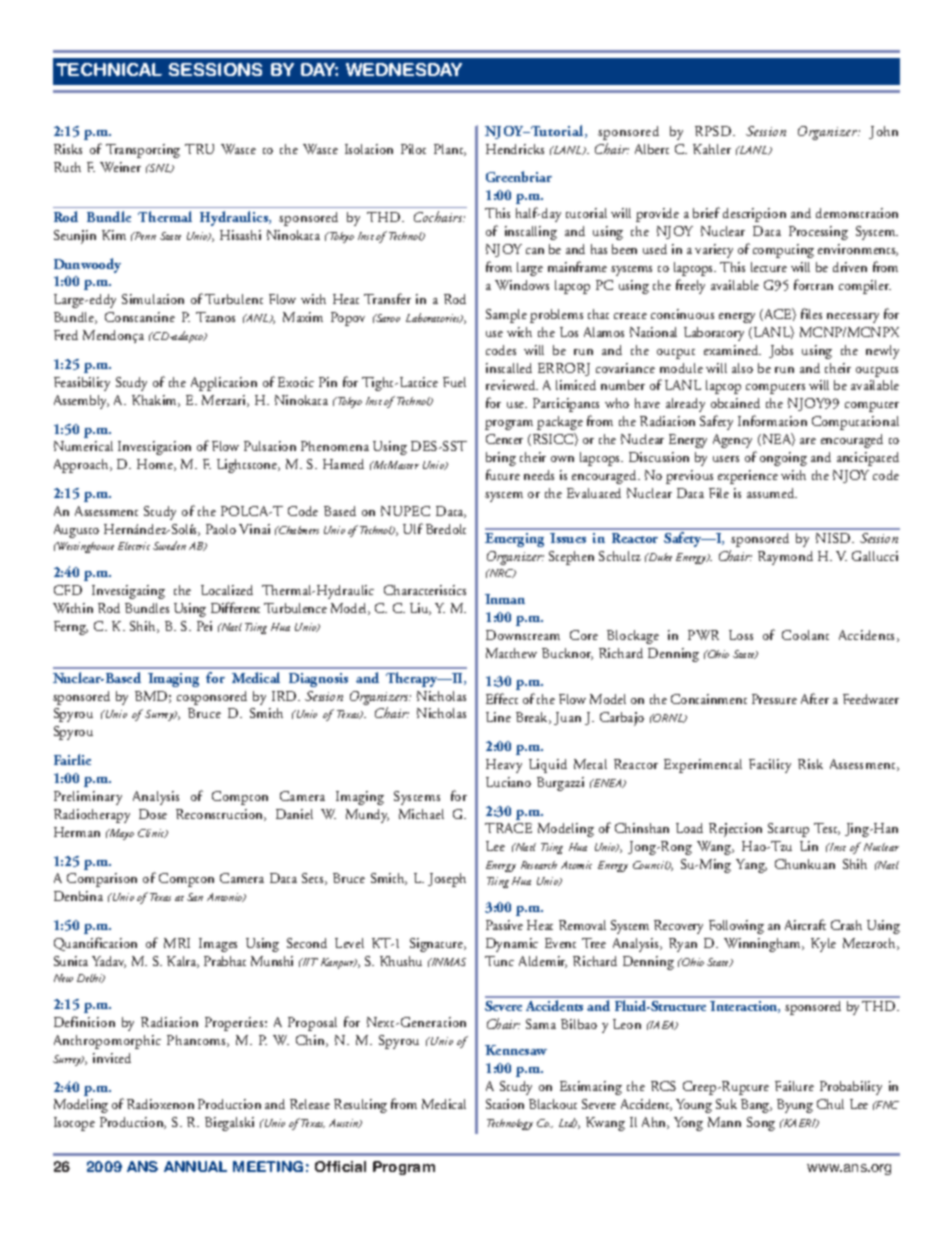 This screenshot has width=952, height=1233. What do you see at coordinates (761, 1124) in the screenshot?
I see `Song` at bounding box center [761, 1124].
